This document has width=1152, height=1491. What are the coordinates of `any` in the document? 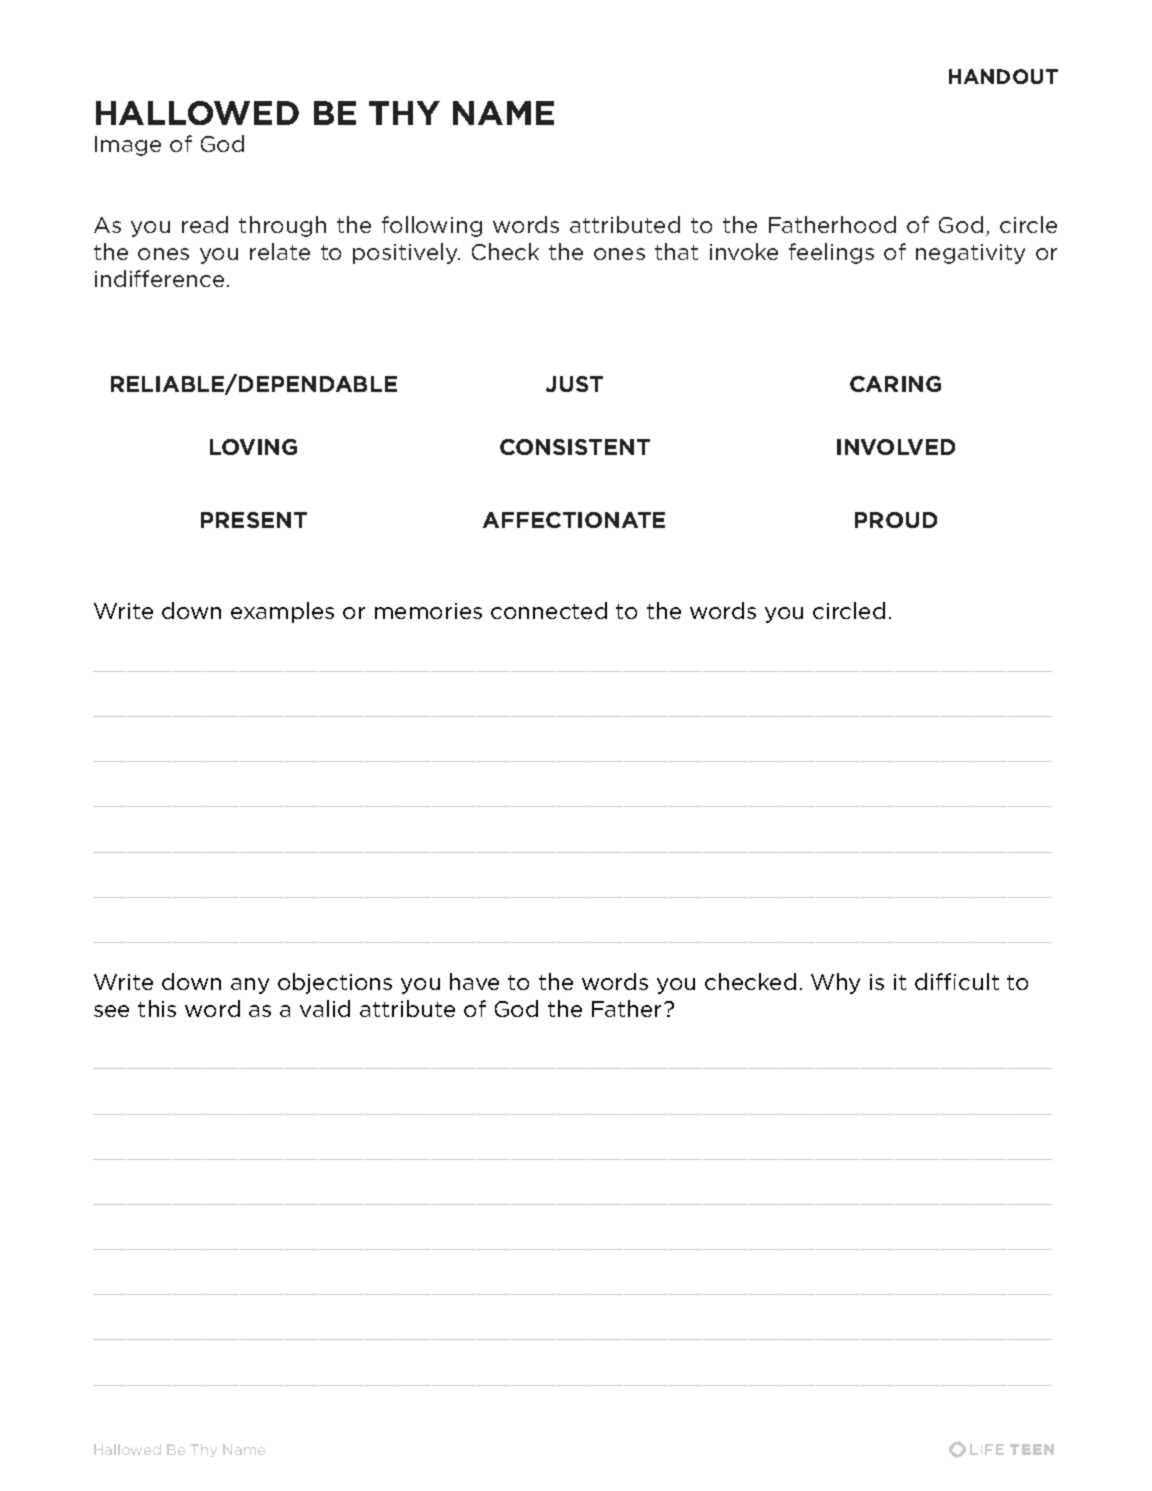 It's located at (250, 986).
